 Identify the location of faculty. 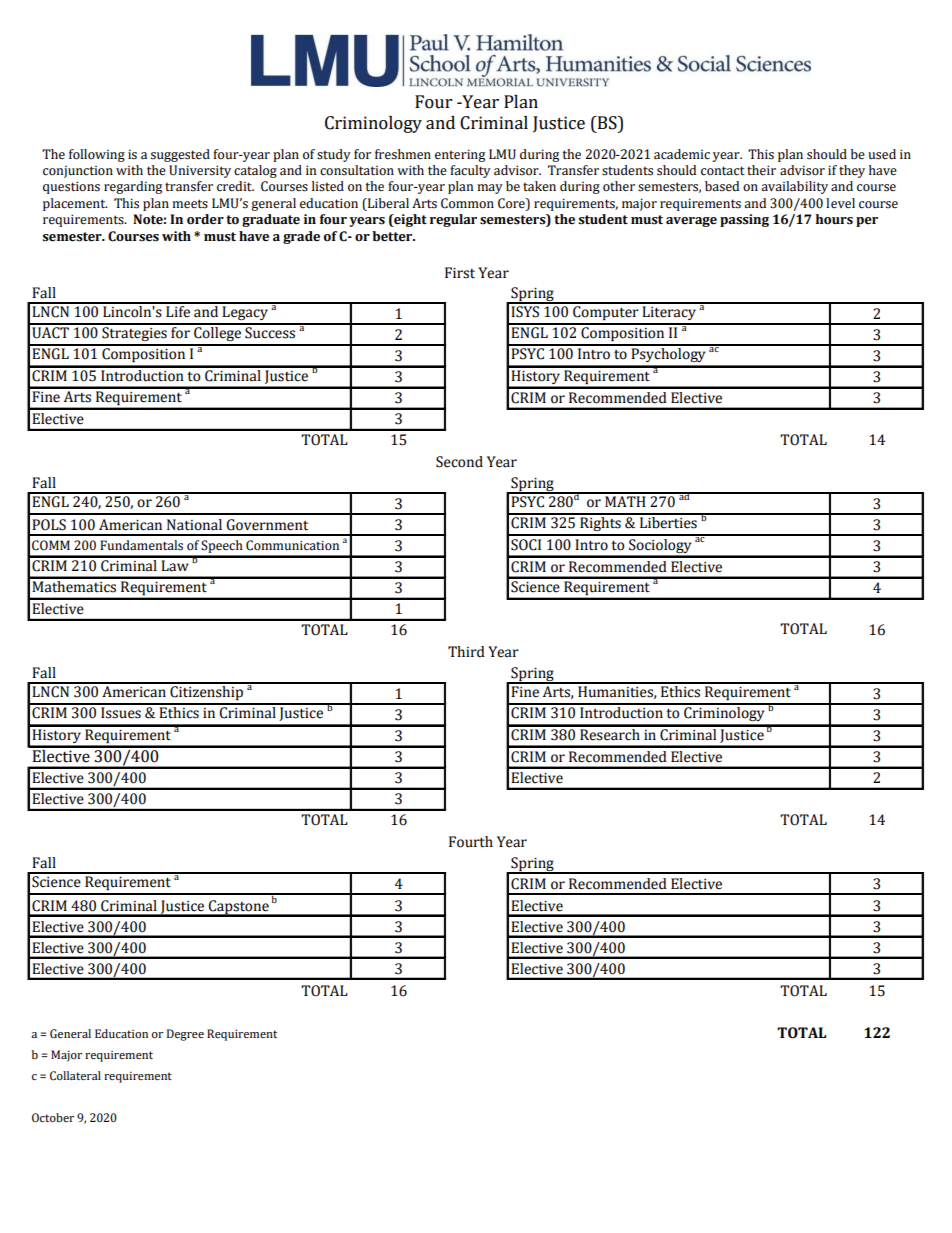
(470, 171).
